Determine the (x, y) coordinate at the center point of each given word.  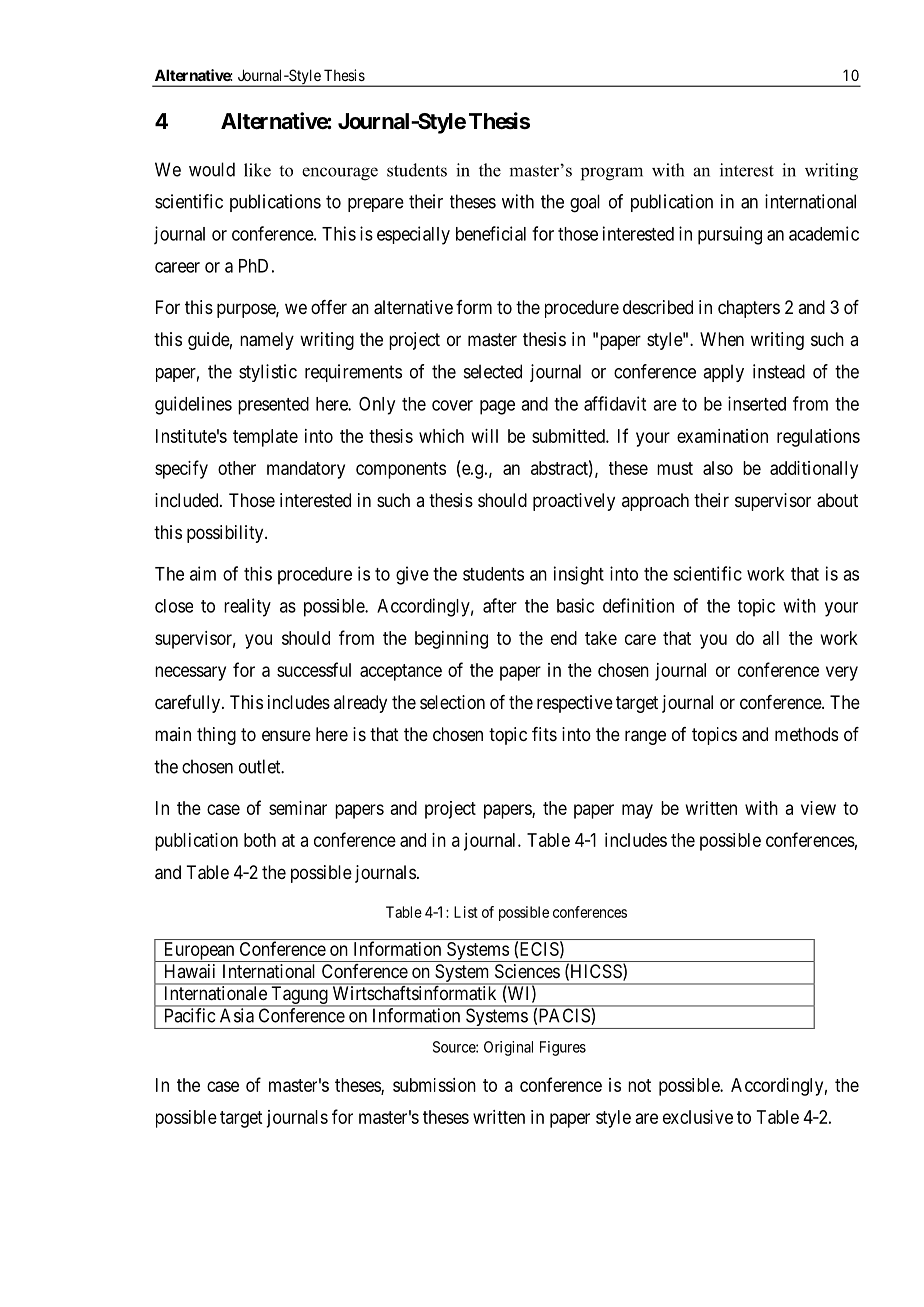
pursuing (730, 235)
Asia (237, 1015)
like (257, 170)
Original (508, 1048)
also (718, 468)
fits (544, 734)
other (237, 468)
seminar (298, 808)
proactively (574, 502)
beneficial (491, 233)
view (818, 808)
